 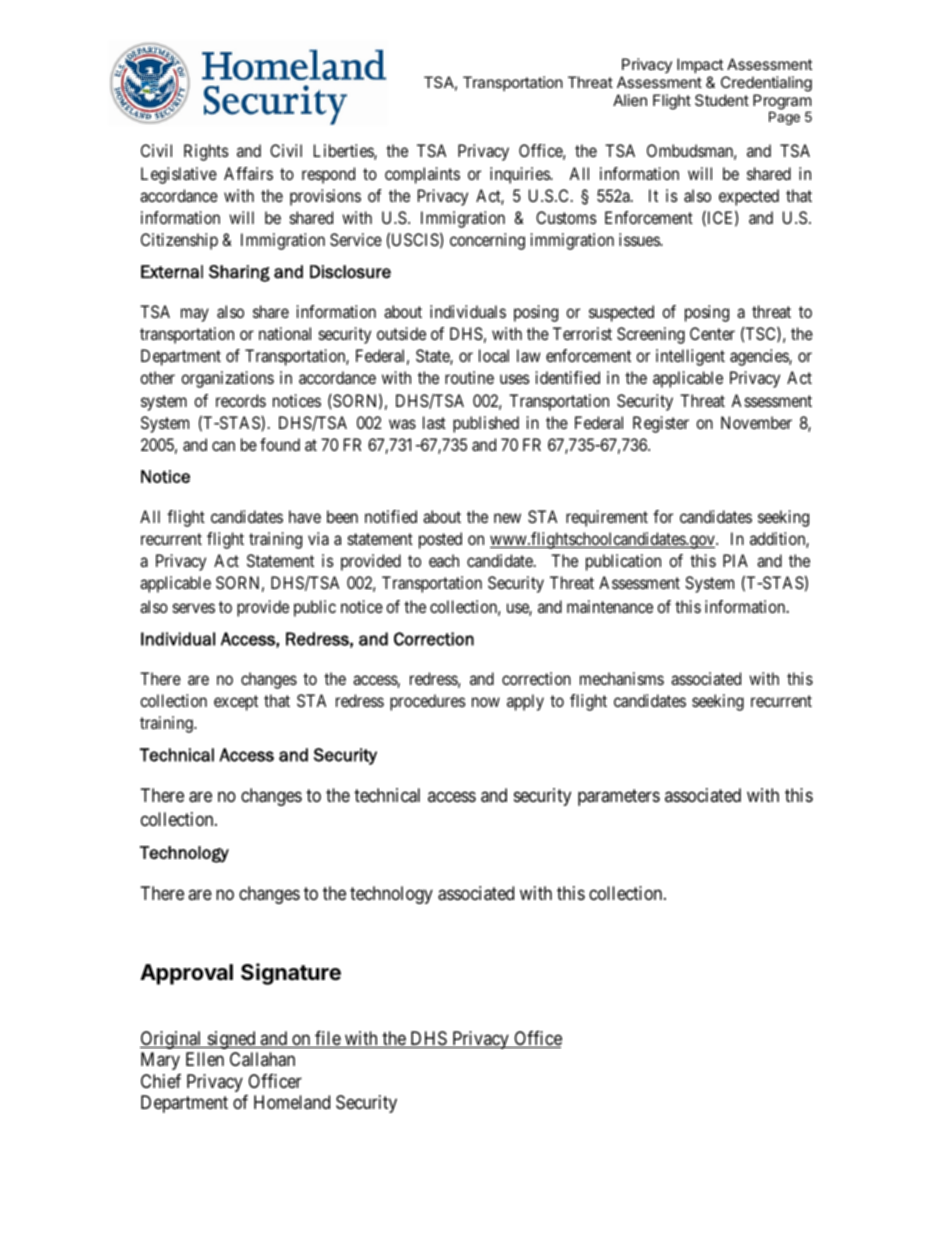 What do you see at coordinates (444, 560) in the image?
I see `each` at bounding box center [444, 560].
